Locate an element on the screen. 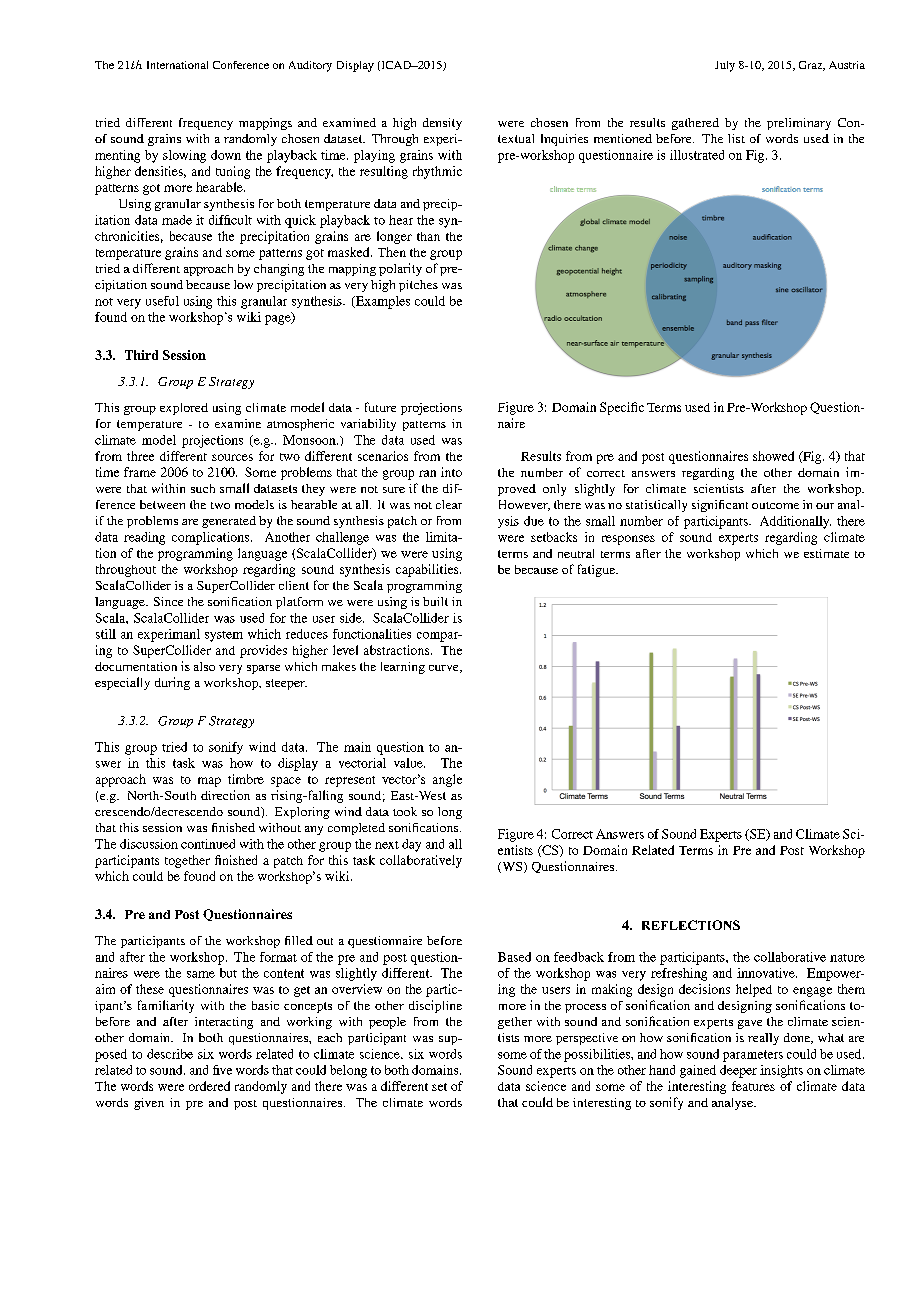 The width and height of the screenshot is (924, 1308). nature is located at coordinates (847, 958).
